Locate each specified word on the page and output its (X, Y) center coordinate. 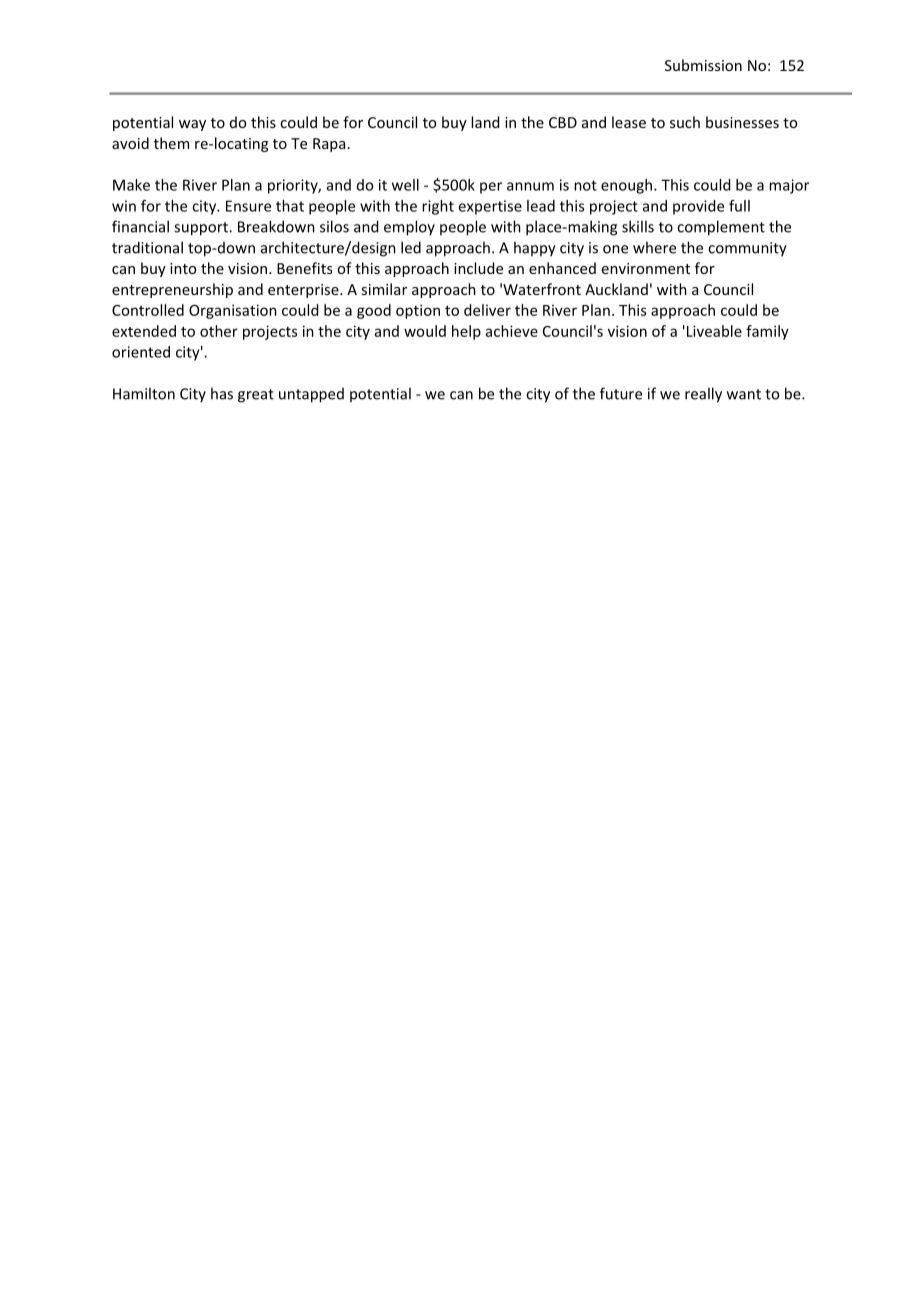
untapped (311, 395)
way (192, 125)
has (222, 393)
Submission (703, 65)
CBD (563, 122)
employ (409, 228)
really (703, 395)
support (202, 229)
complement (721, 228)
